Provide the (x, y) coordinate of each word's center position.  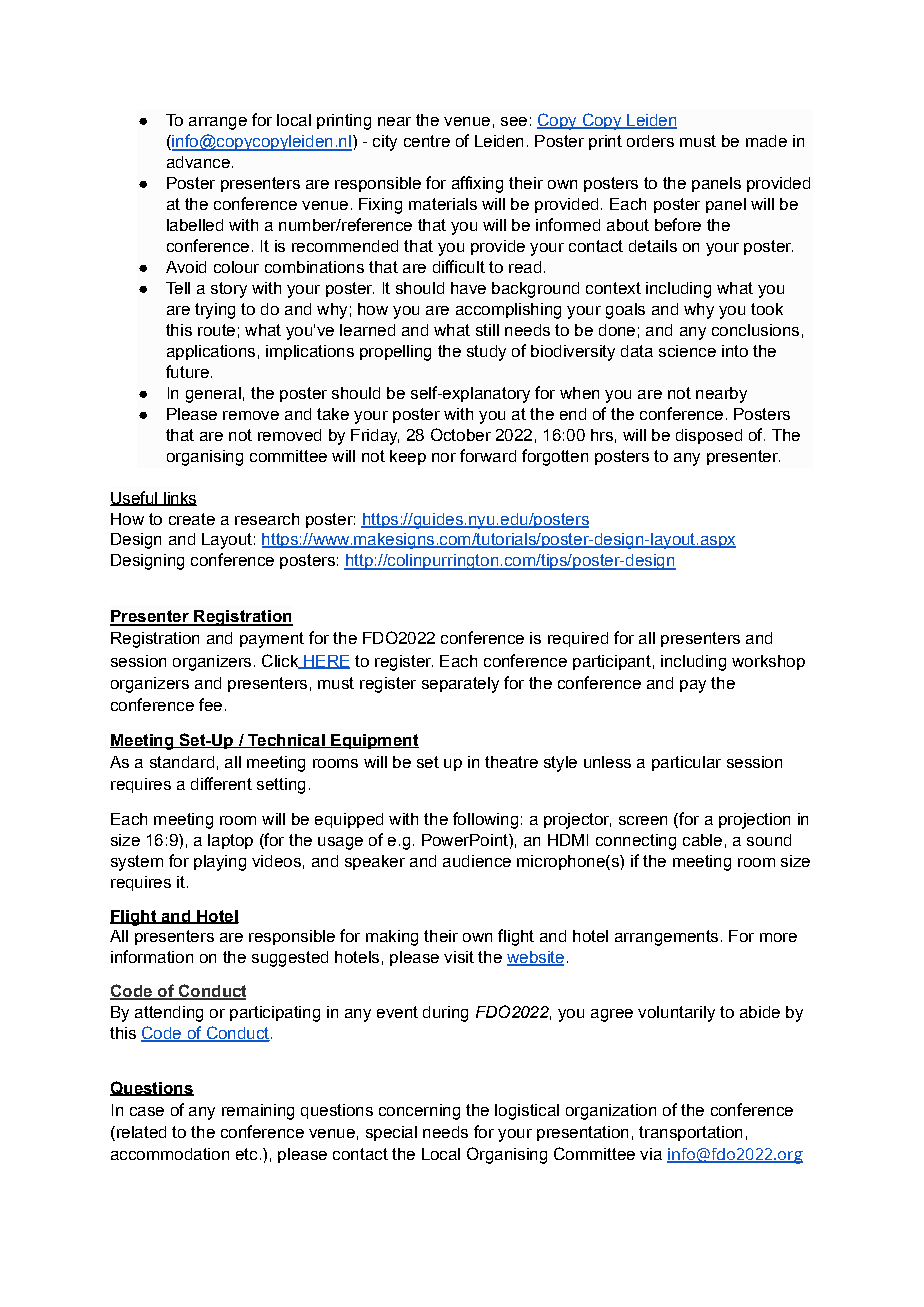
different (221, 783)
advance (198, 162)
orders (650, 141)
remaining (258, 1112)
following (485, 820)
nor (444, 457)
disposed (709, 436)
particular (686, 763)
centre (427, 141)
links (179, 499)
